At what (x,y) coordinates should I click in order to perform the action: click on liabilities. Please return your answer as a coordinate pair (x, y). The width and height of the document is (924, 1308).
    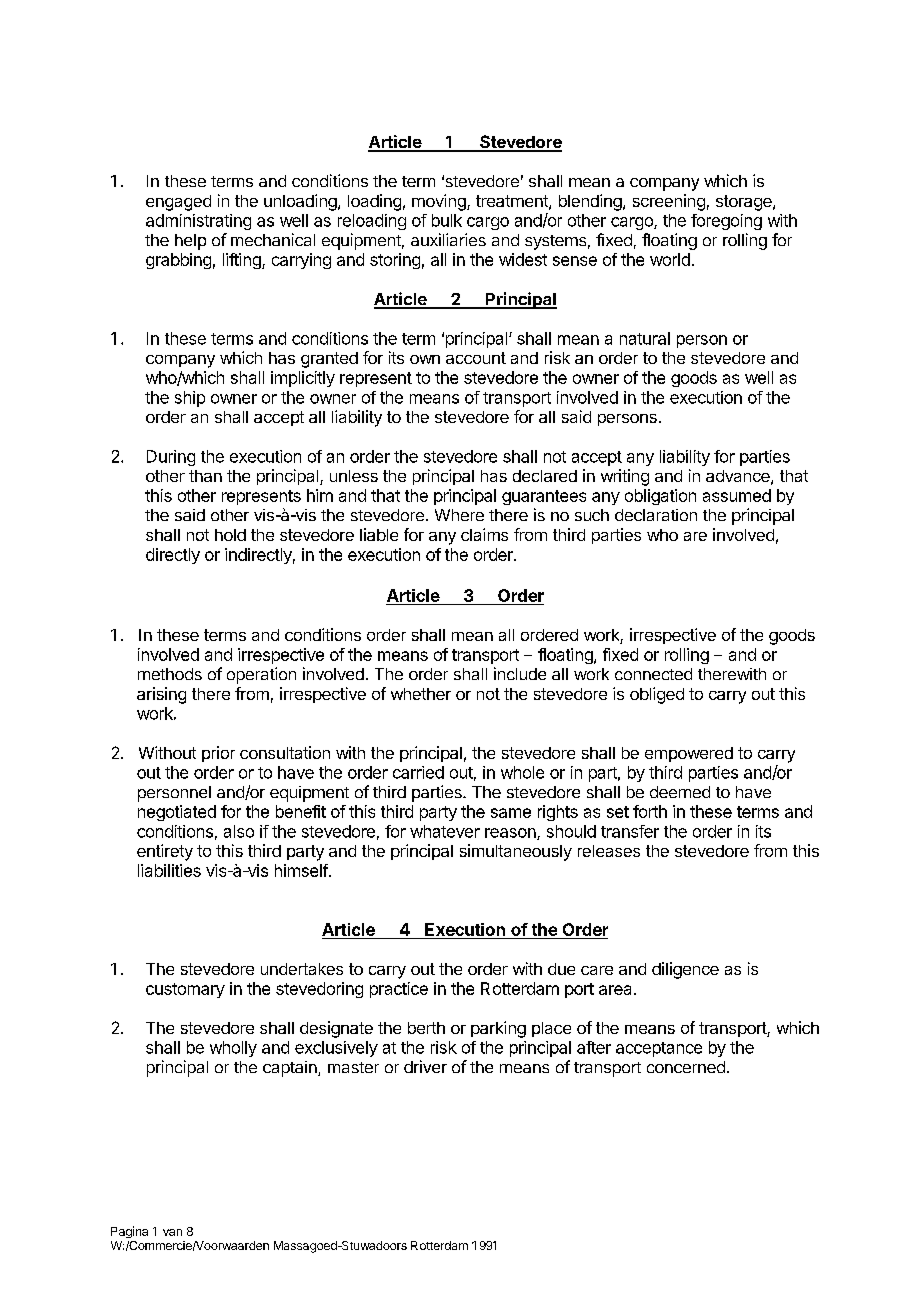
    Looking at the image, I should click on (169, 870).
